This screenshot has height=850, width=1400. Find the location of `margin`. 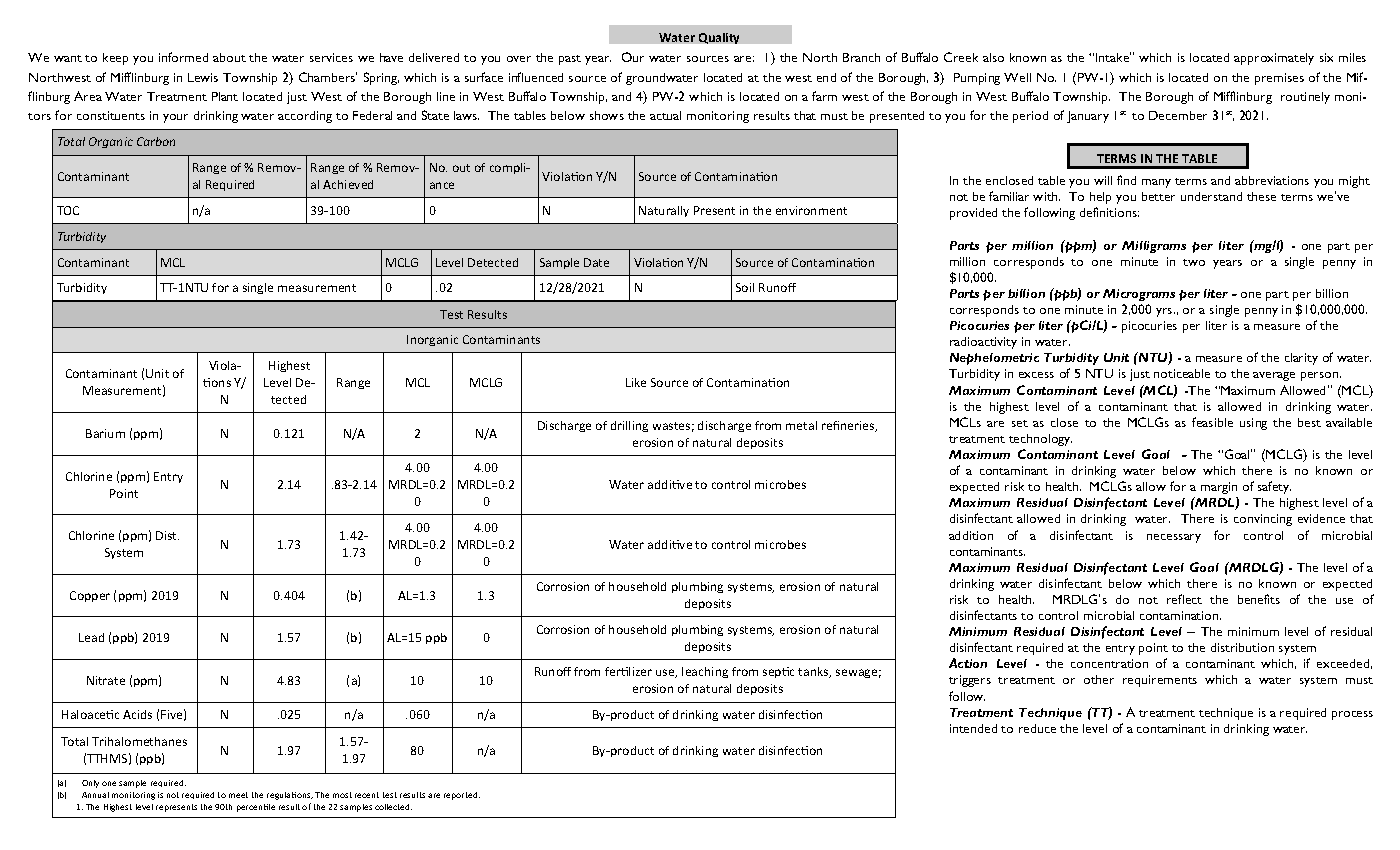

margin is located at coordinates (1219, 488).
